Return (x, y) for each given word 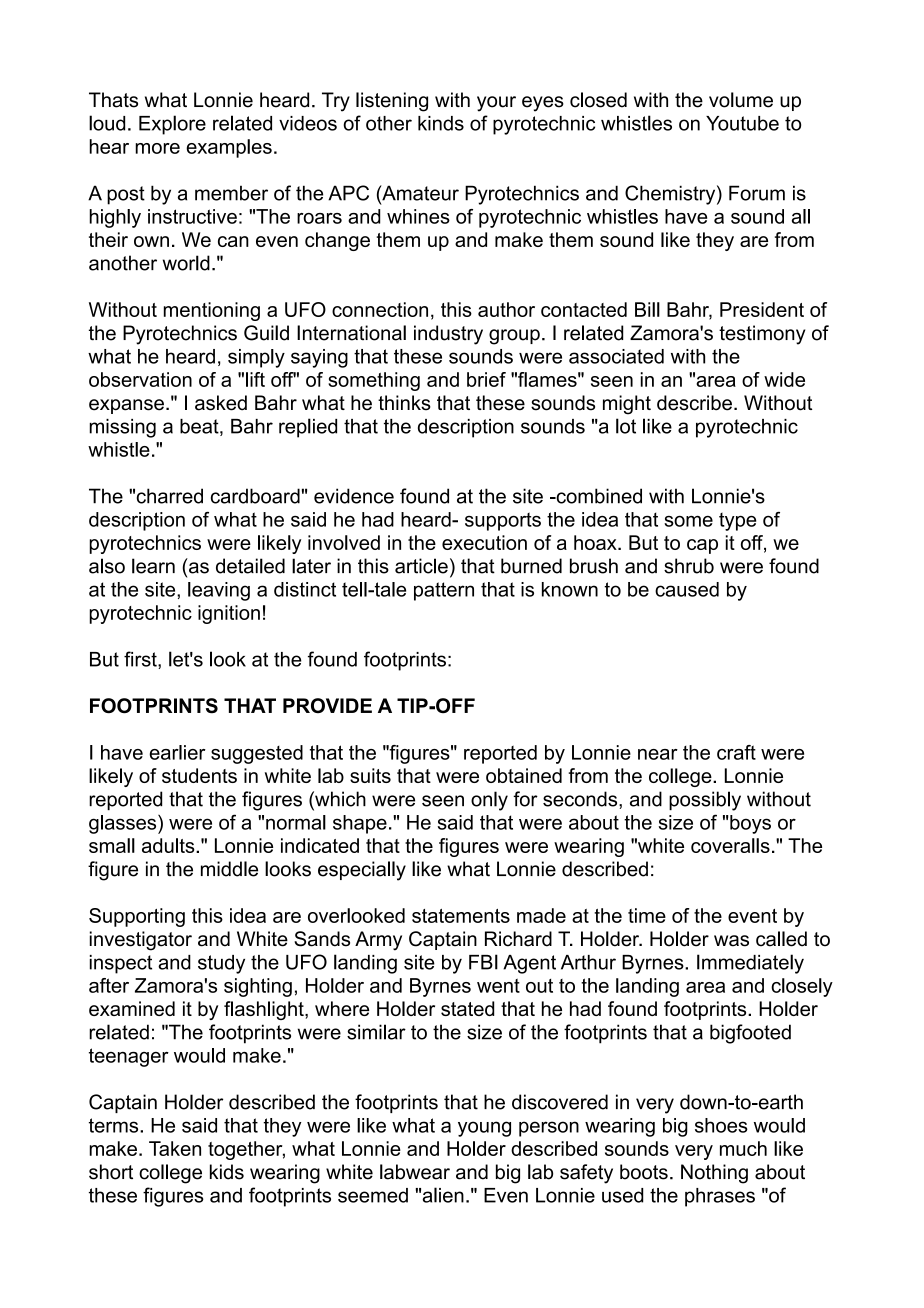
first (141, 660)
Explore (172, 125)
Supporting (137, 917)
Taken (175, 1148)
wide (784, 379)
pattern (444, 591)
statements (461, 916)
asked (221, 403)
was (731, 941)
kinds (441, 123)
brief (486, 379)
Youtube (742, 123)
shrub (689, 566)
